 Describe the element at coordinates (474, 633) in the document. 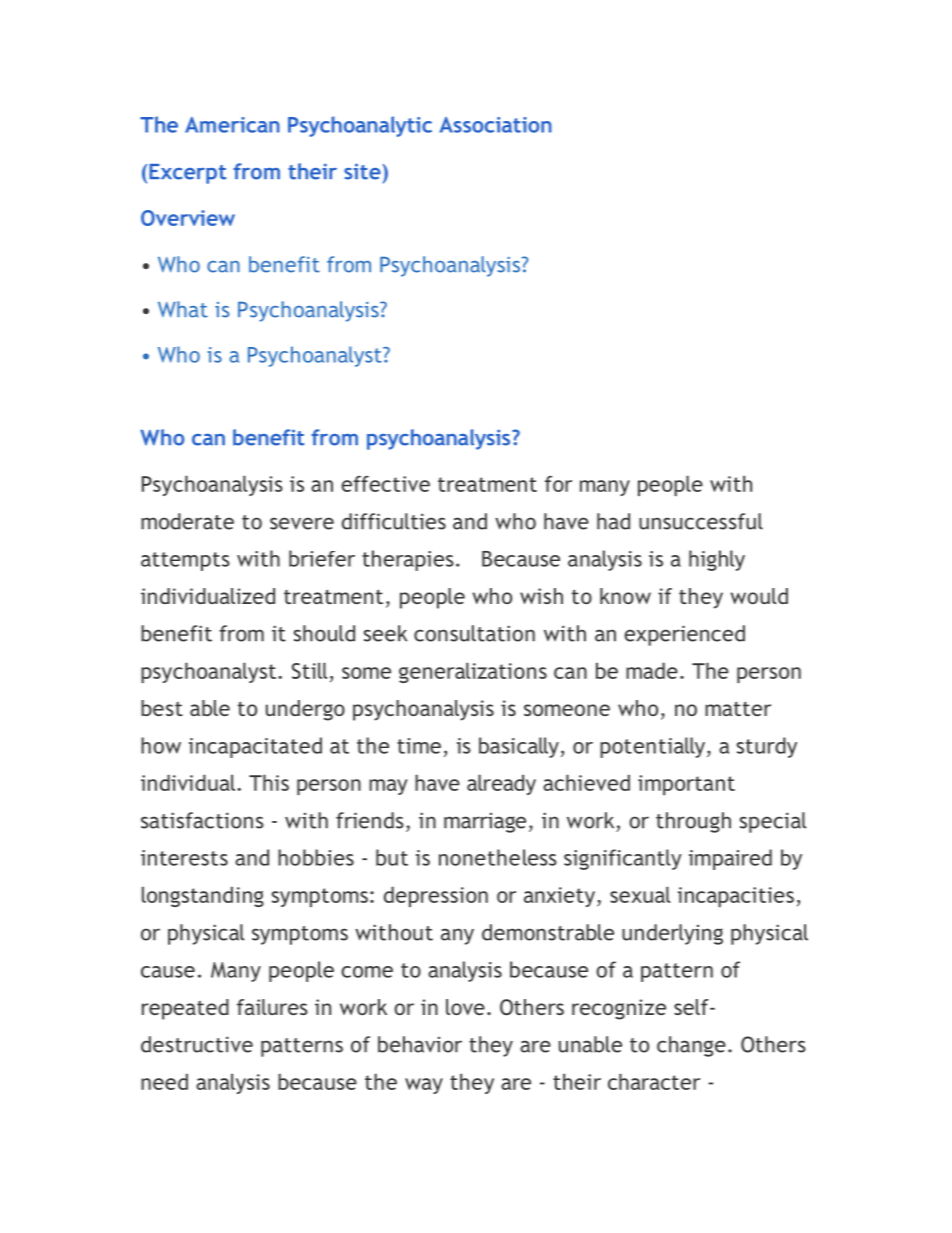

I see `consultation` at that location.
